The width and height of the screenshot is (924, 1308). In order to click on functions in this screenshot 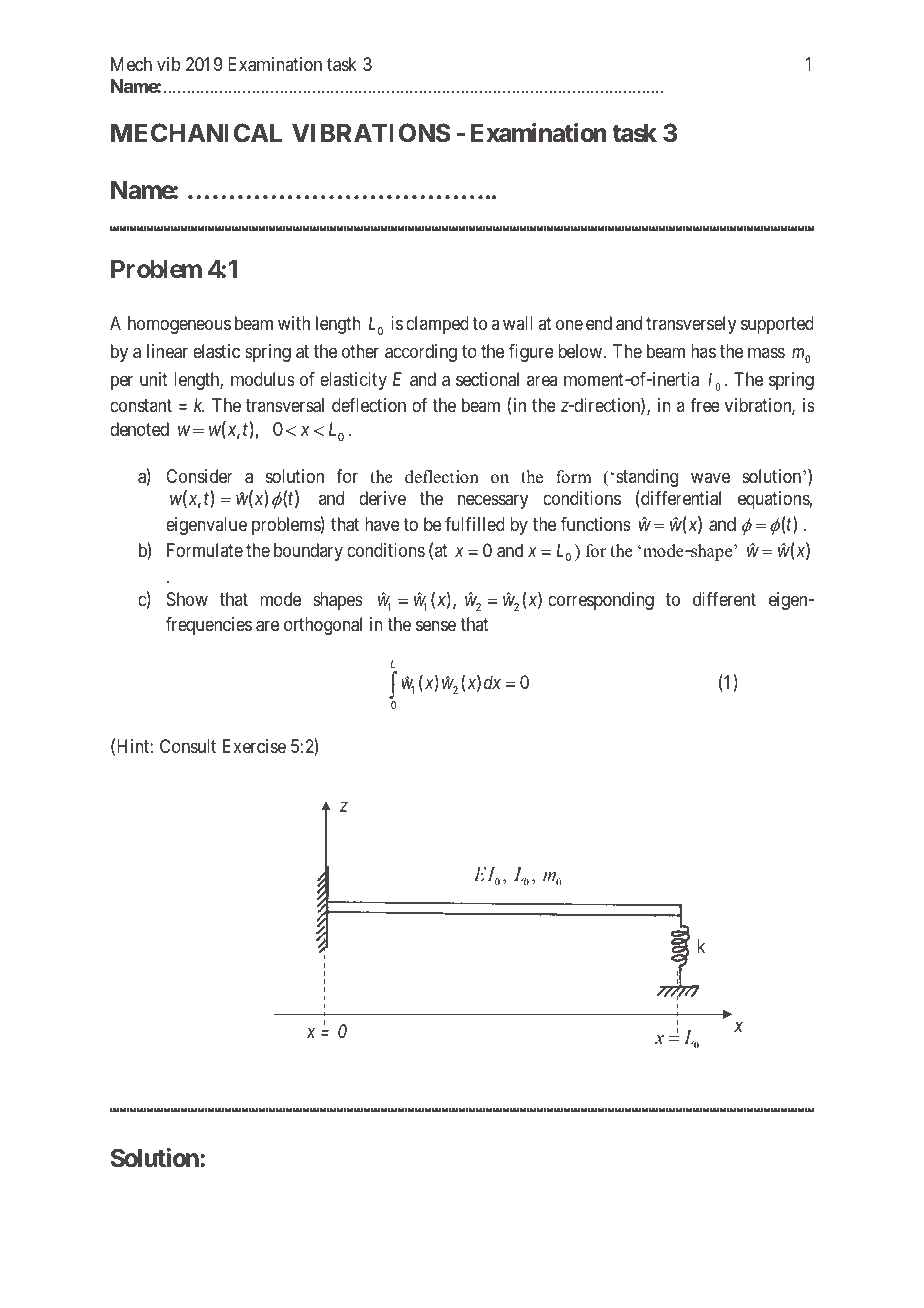, I will do `click(596, 524)`.
